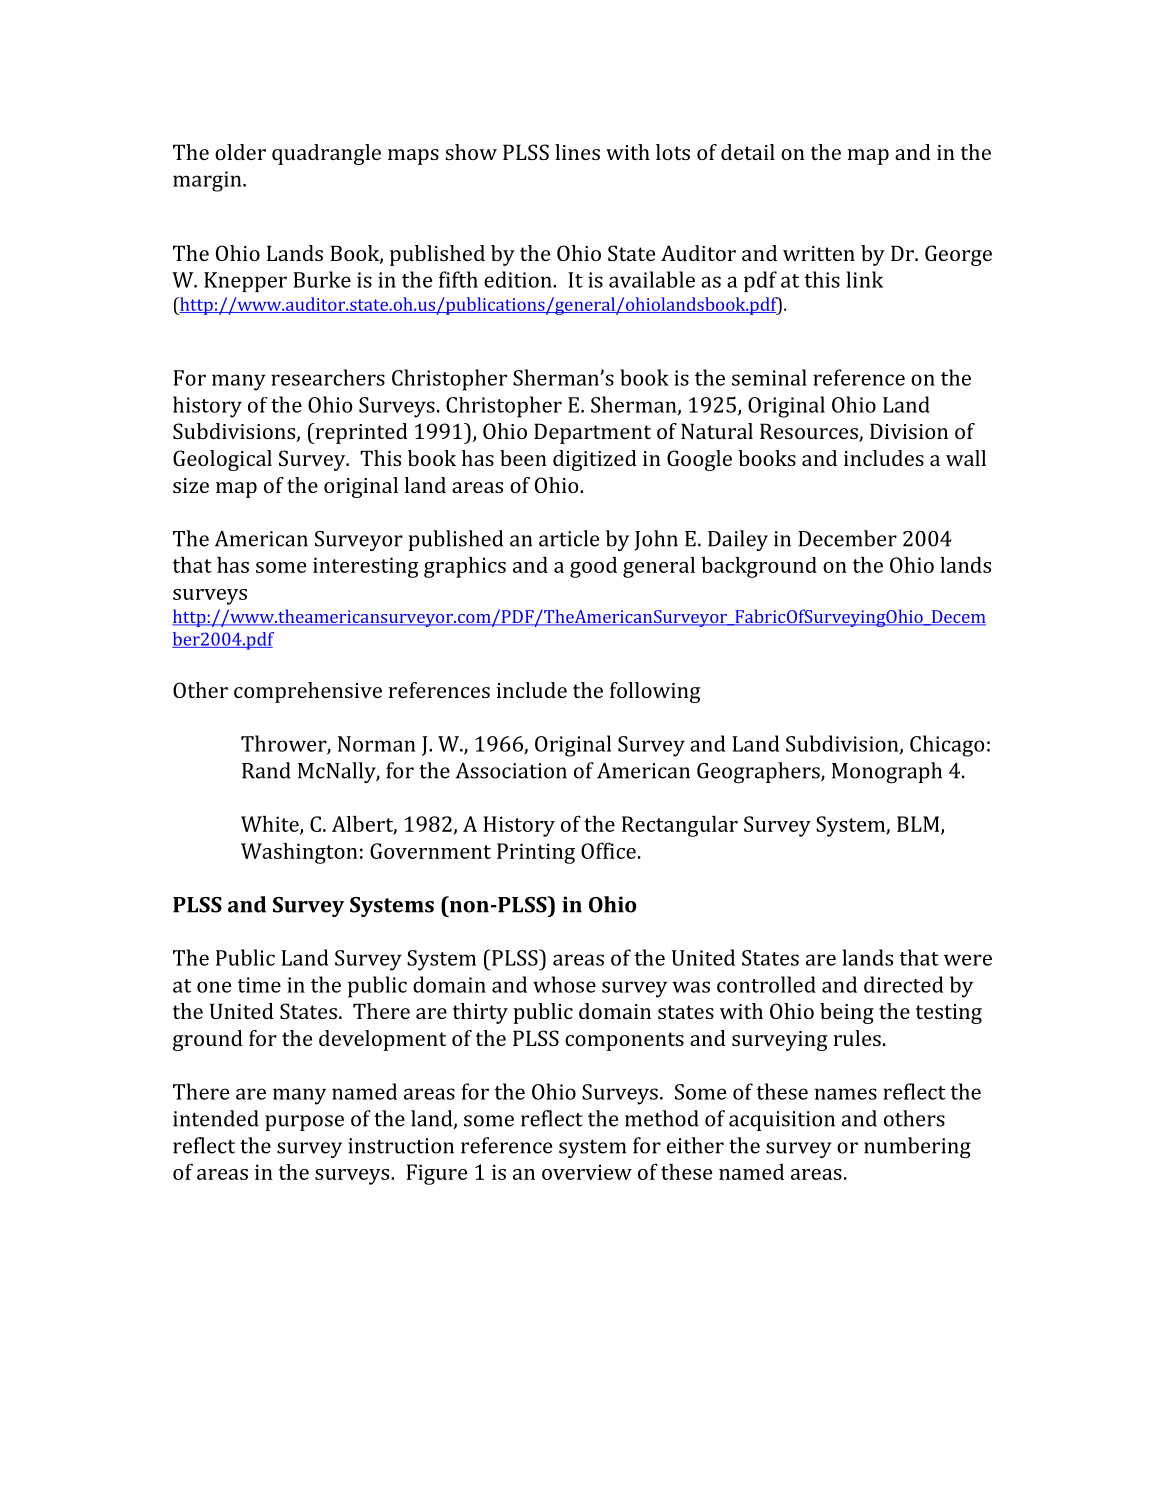  Describe the element at coordinates (608, 850) in the image. I see `Office` at that location.
